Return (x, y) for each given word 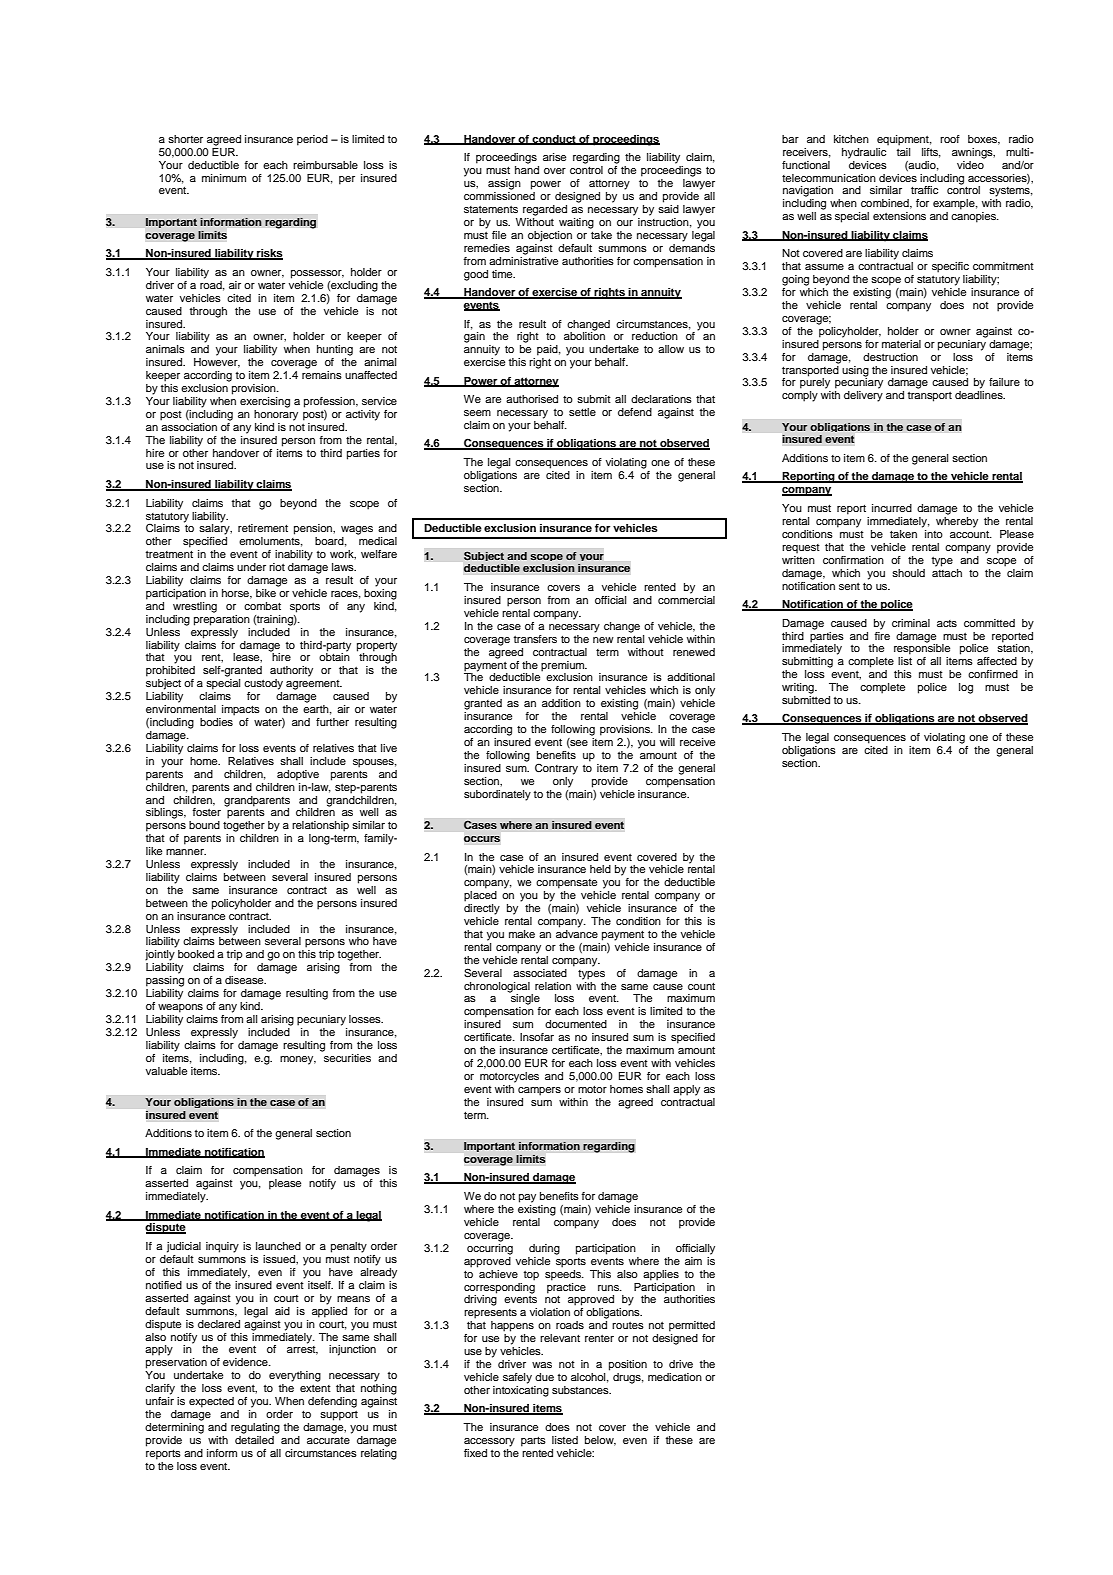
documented (576, 1024)
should (908, 573)
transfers (535, 639)
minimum (224, 178)
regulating (255, 1428)
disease (245, 980)
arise (554, 157)
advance (577, 934)
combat (262, 606)
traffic (924, 190)
